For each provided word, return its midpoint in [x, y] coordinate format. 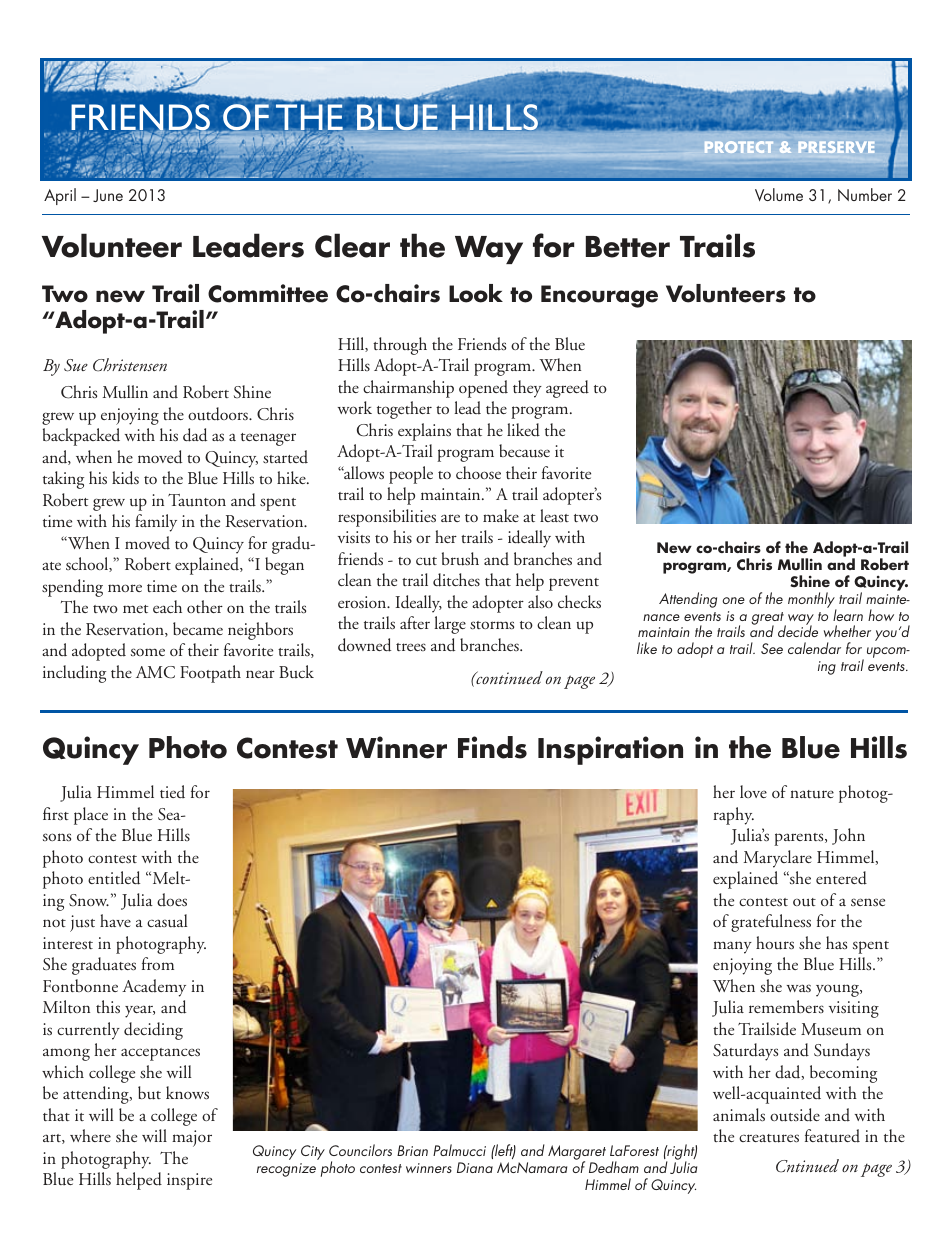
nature [812, 794]
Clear [352, 245]
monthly [812, 601]
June [108, 195]
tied [172, 791]
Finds [492, 747]
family [156, 523]
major [192, 1138]
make [501, 515]
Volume [779, 194]
